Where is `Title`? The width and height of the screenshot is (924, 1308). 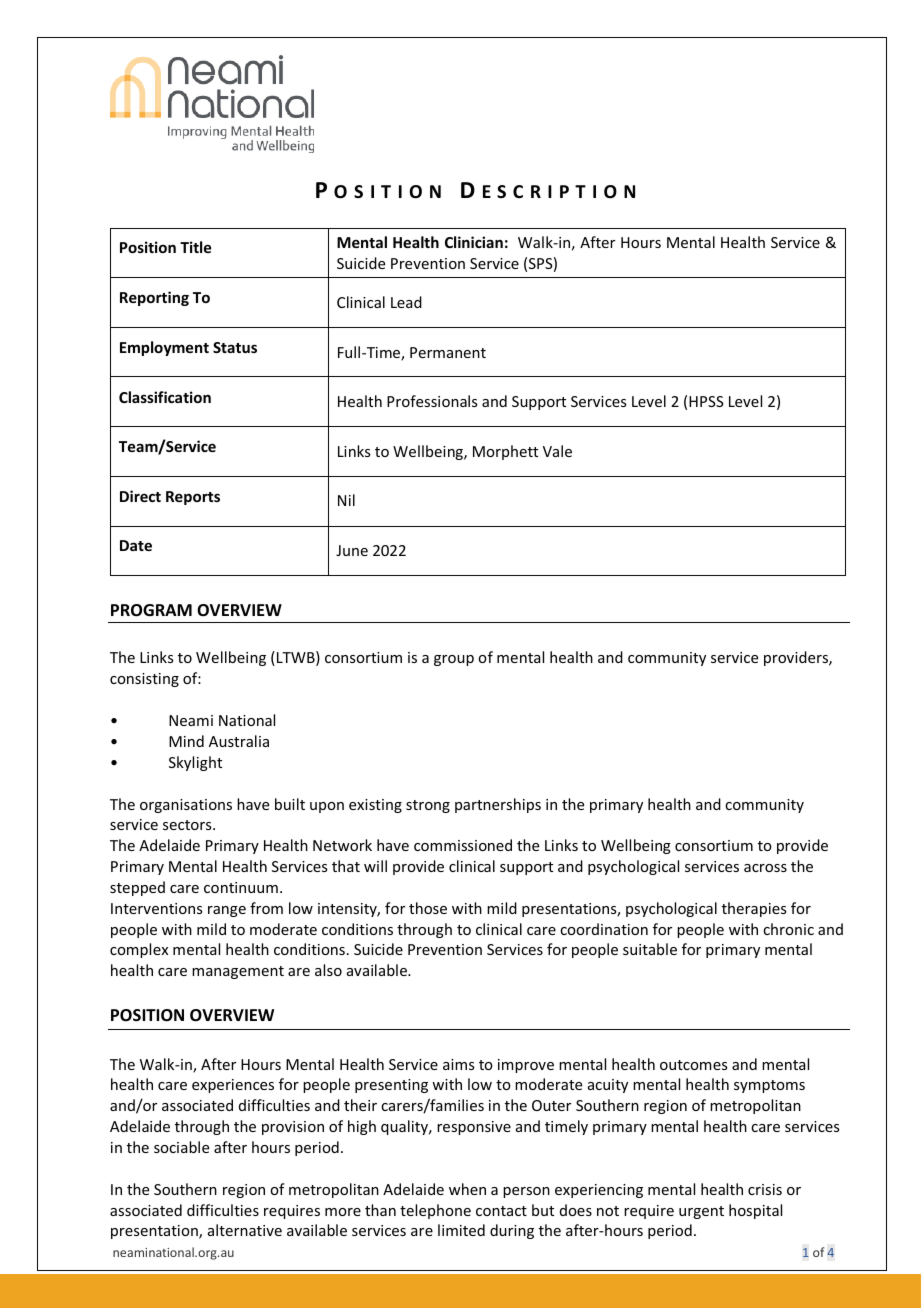
Title is located at coordinates (195, 247).
